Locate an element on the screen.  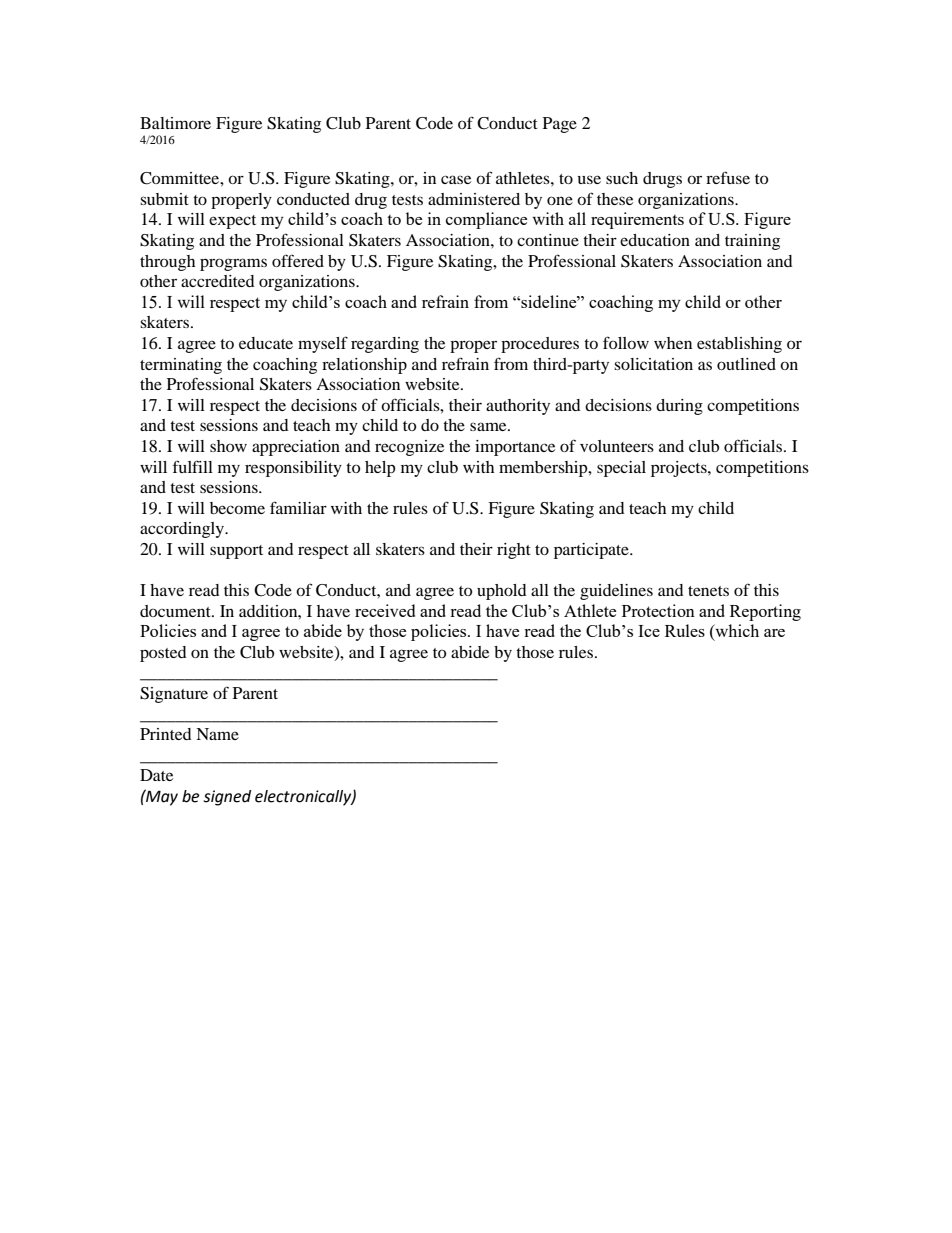
accredited is located at coordinates (218, 281).
